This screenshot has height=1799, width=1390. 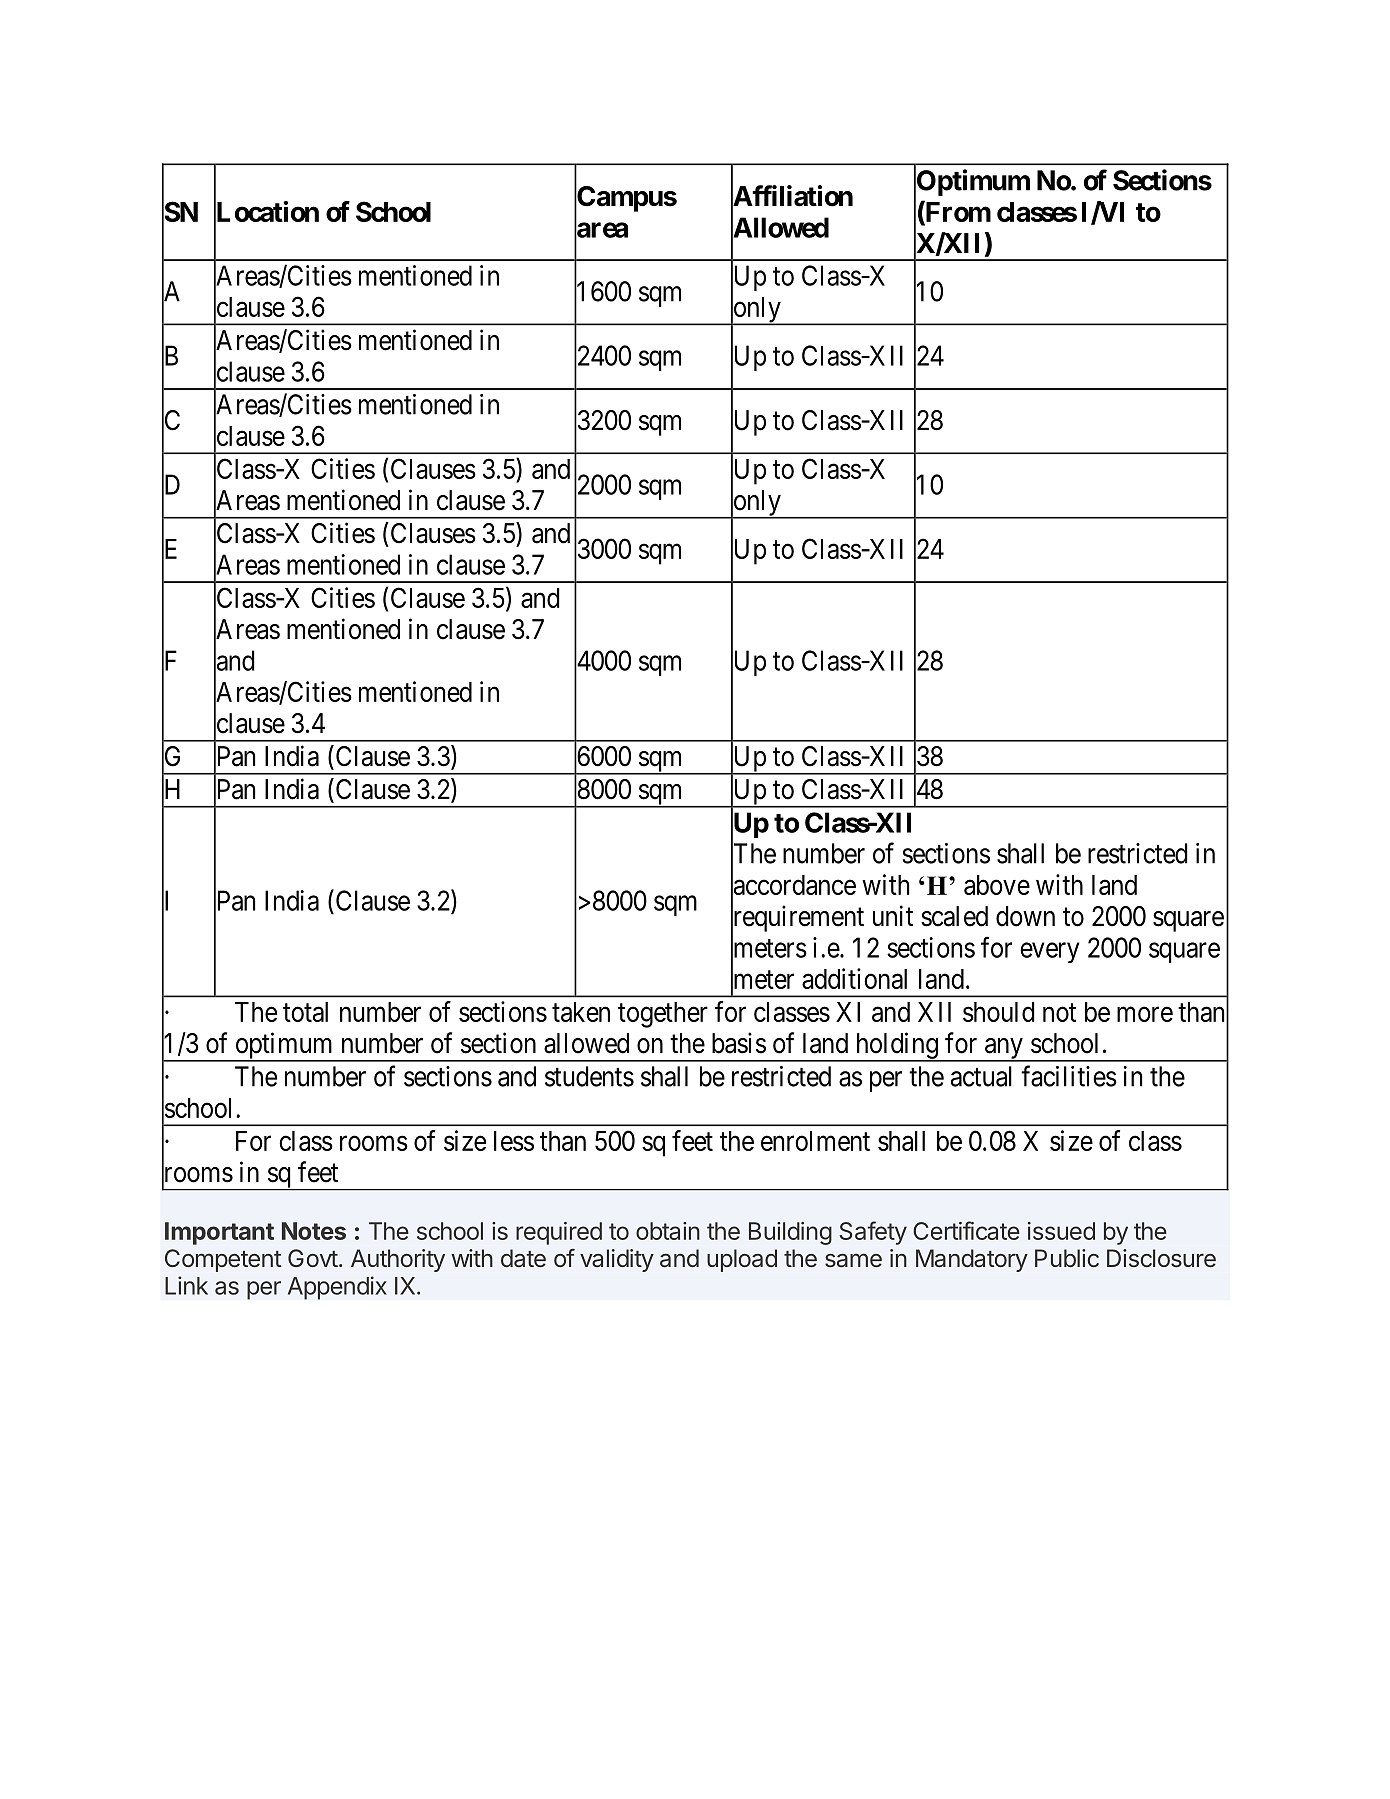 What do you see at coordinates (314, 1231) in the screenshot?
I see `Notes` at bounding box center [314, 1231].
